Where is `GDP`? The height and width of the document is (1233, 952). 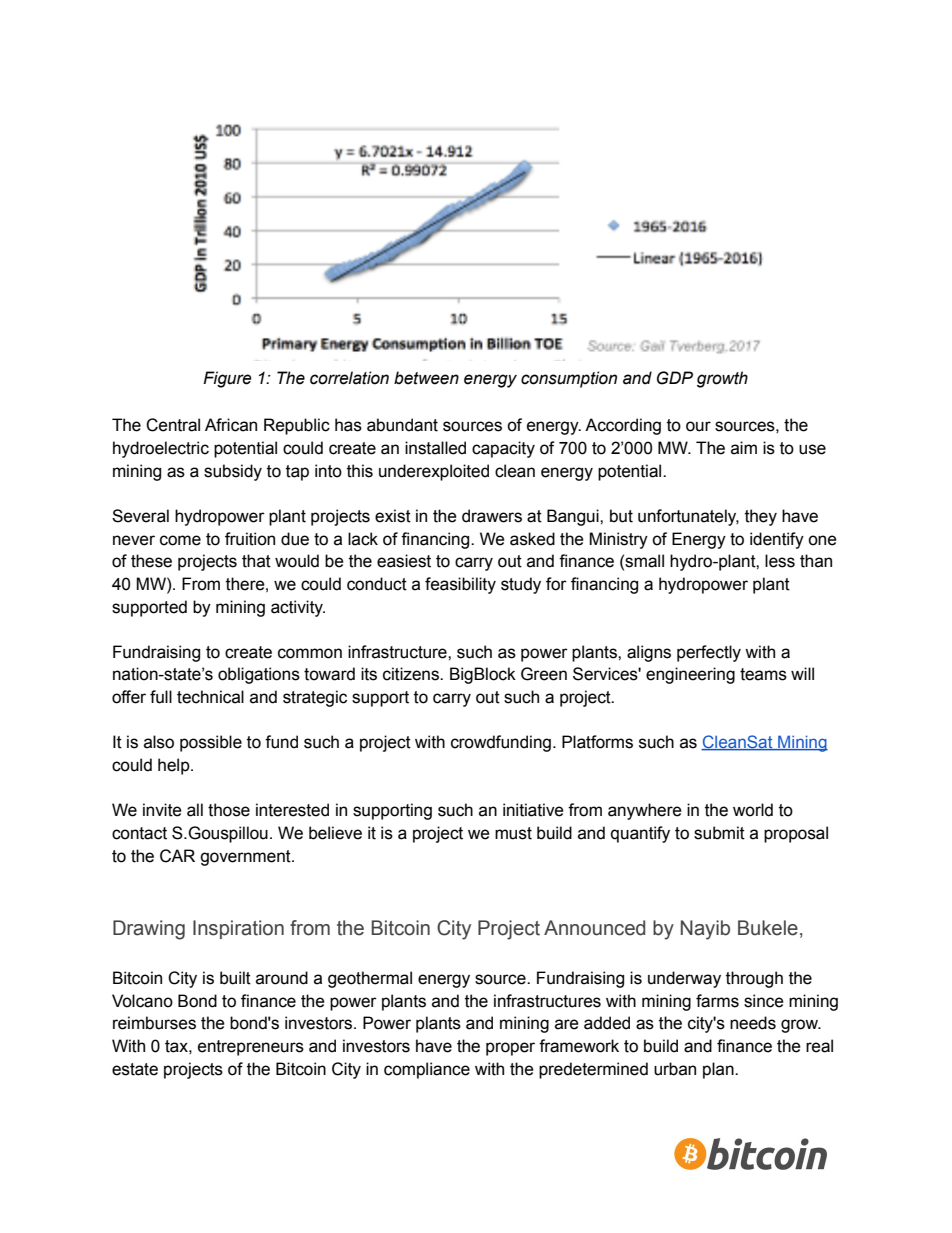
GDP is located at coordinates (675, 378).
